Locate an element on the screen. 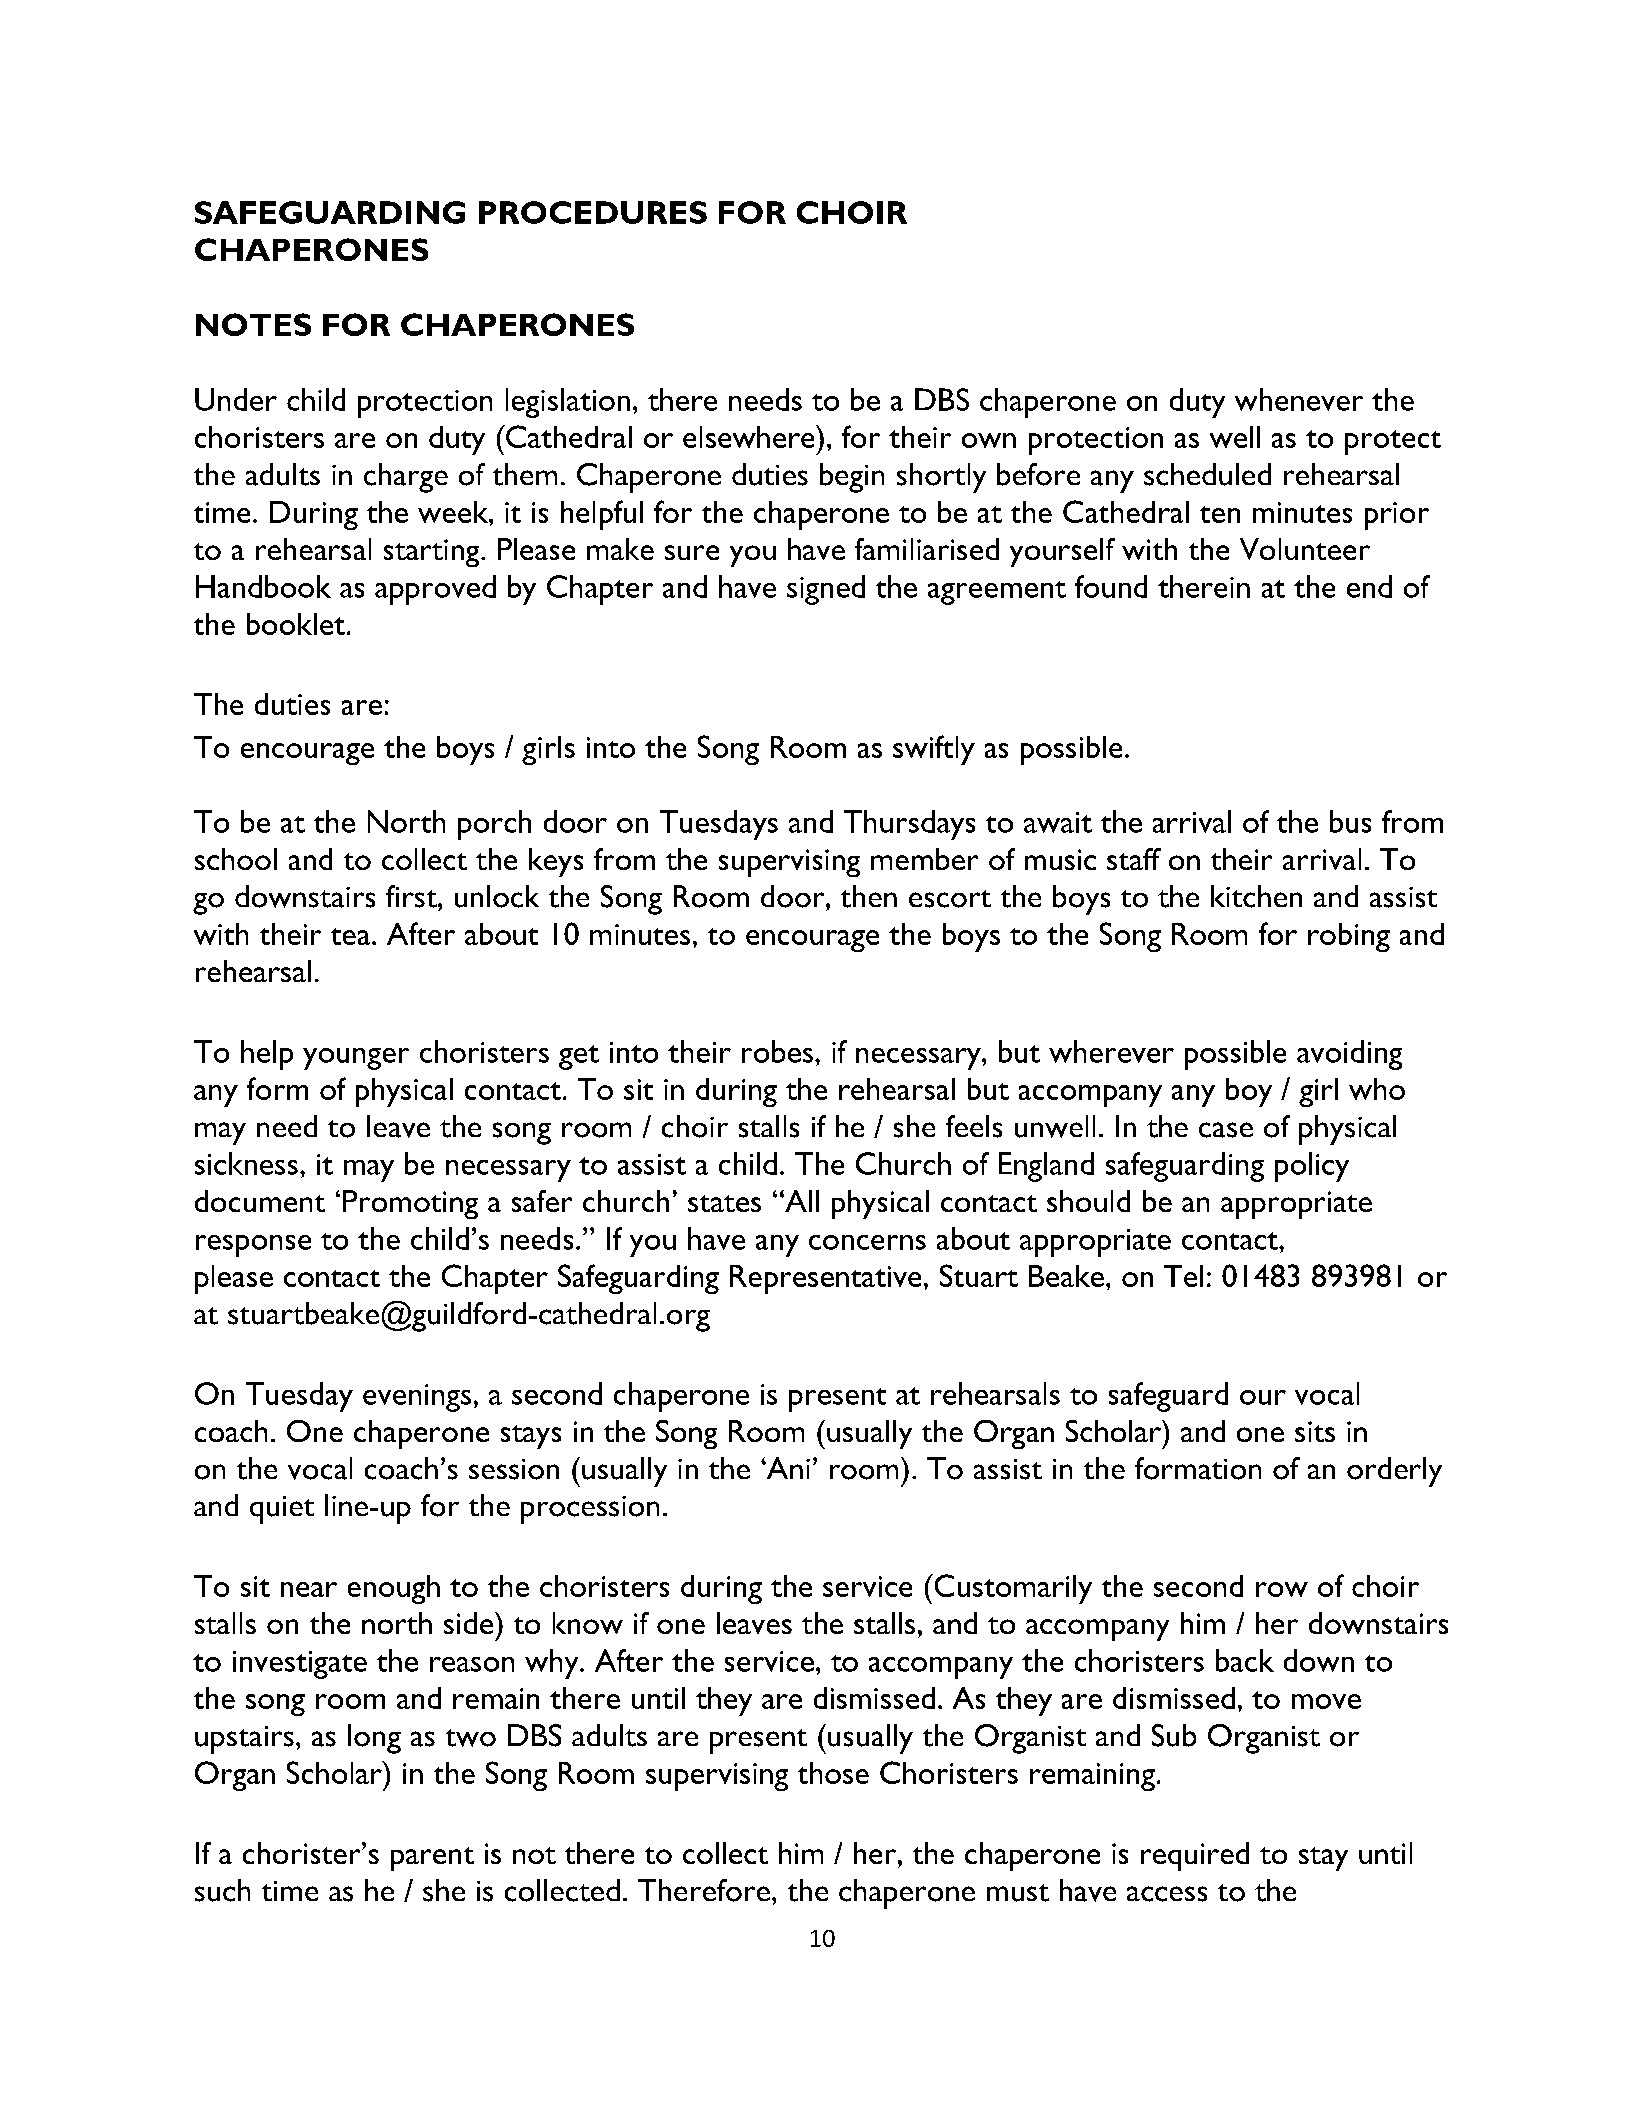 This screenshot has height=2128, width=1644. younger is located at coordinates (356, 1059).
